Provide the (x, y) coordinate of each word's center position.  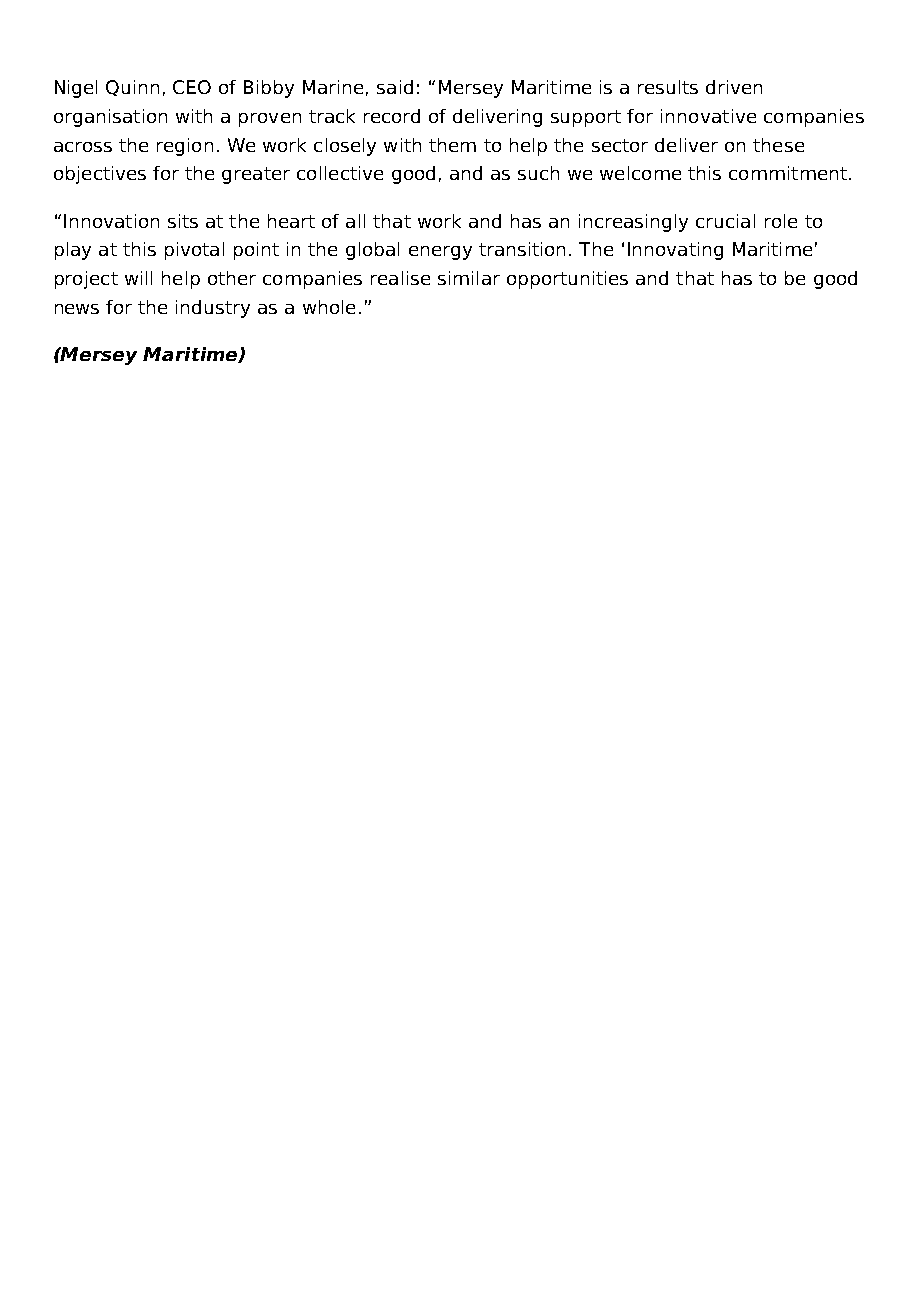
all (355, 221)
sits (183, 221)
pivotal (194, 251)
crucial (725, 221)
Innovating (675, 251)
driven (734, 87)
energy (440, 253)
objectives (100, 175)
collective (340, 173)
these (778, 145)
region (185, 147)
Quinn (132, 88)
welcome (640, 173)
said (395, 87)
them (452, 145)
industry (213, 309)
